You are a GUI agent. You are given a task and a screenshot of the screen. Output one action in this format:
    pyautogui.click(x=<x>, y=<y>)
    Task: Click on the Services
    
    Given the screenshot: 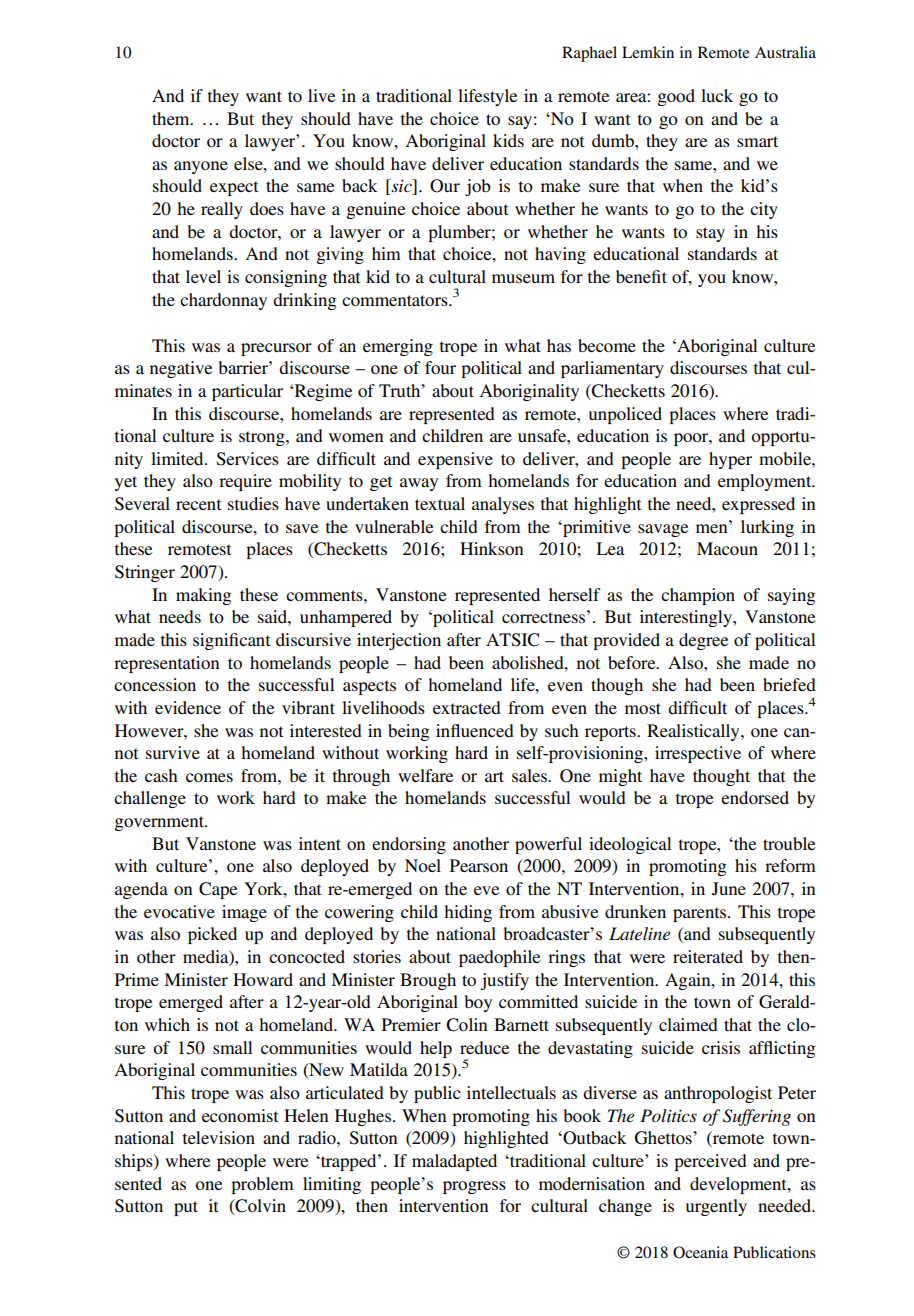 What is the action you would take?
    pyautogui.click(x=248, y=459)
